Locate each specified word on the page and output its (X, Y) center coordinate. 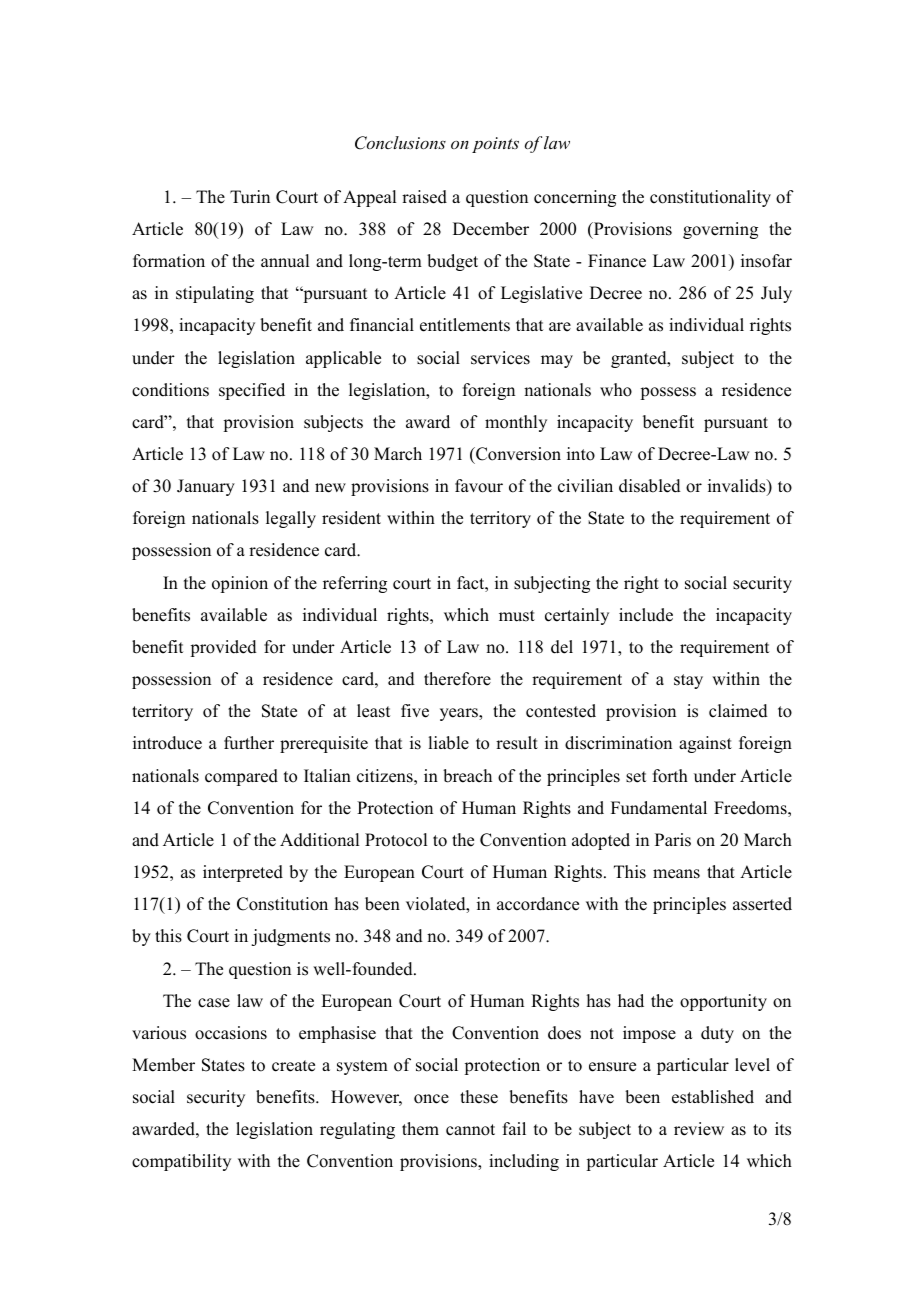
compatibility (181, 1162)
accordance (538, 904)
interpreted (243, 873)
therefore (457, 679)
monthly (516, 423)
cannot (470, 1130)
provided (223, 648)
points (495, 145)
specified (252, 391)
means (676, 874)
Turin (250, 197)
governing (720, 230)
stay (688, 681)
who (616, 390)
